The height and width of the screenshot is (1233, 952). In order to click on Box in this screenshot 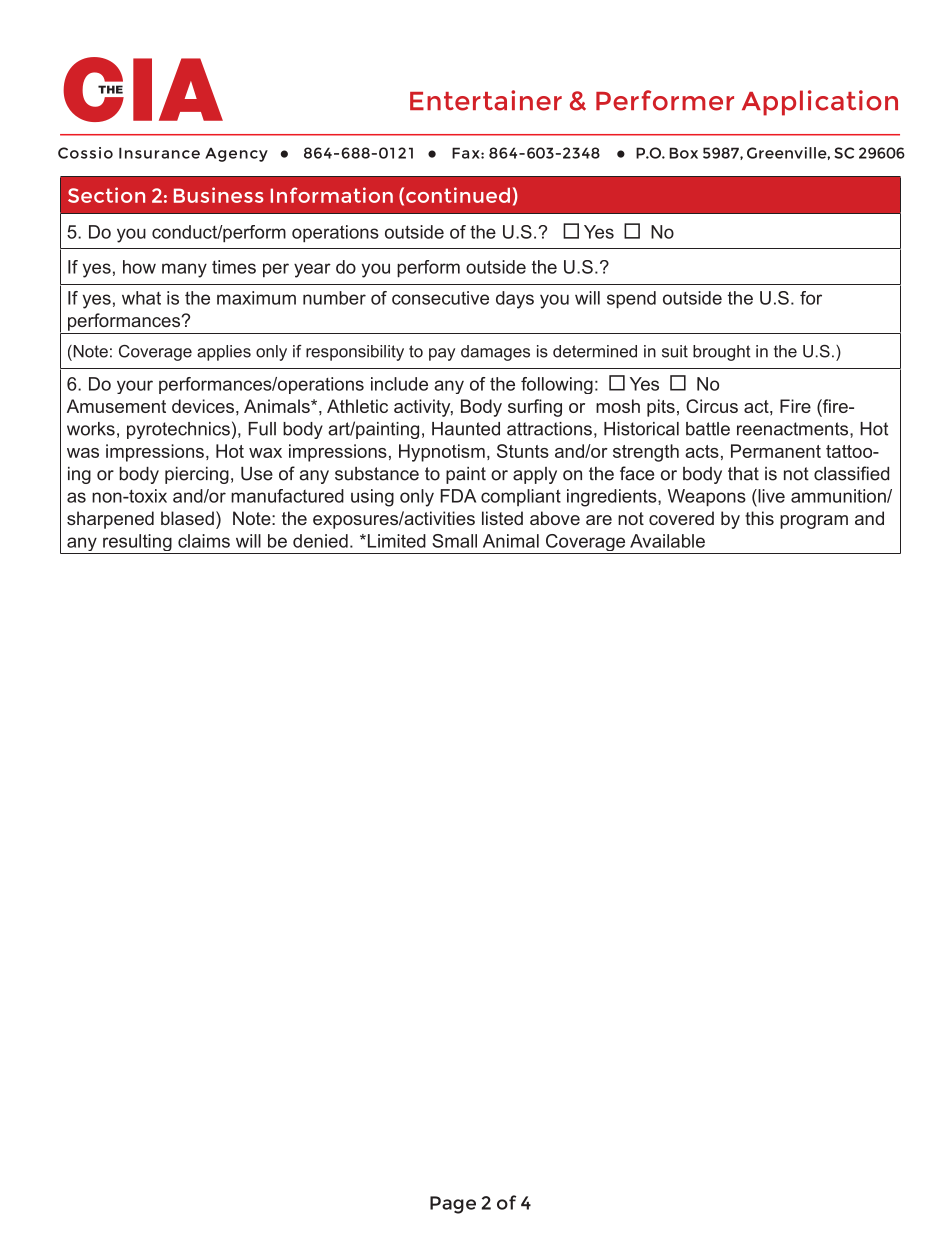, I will do `click(683, 153)`.
